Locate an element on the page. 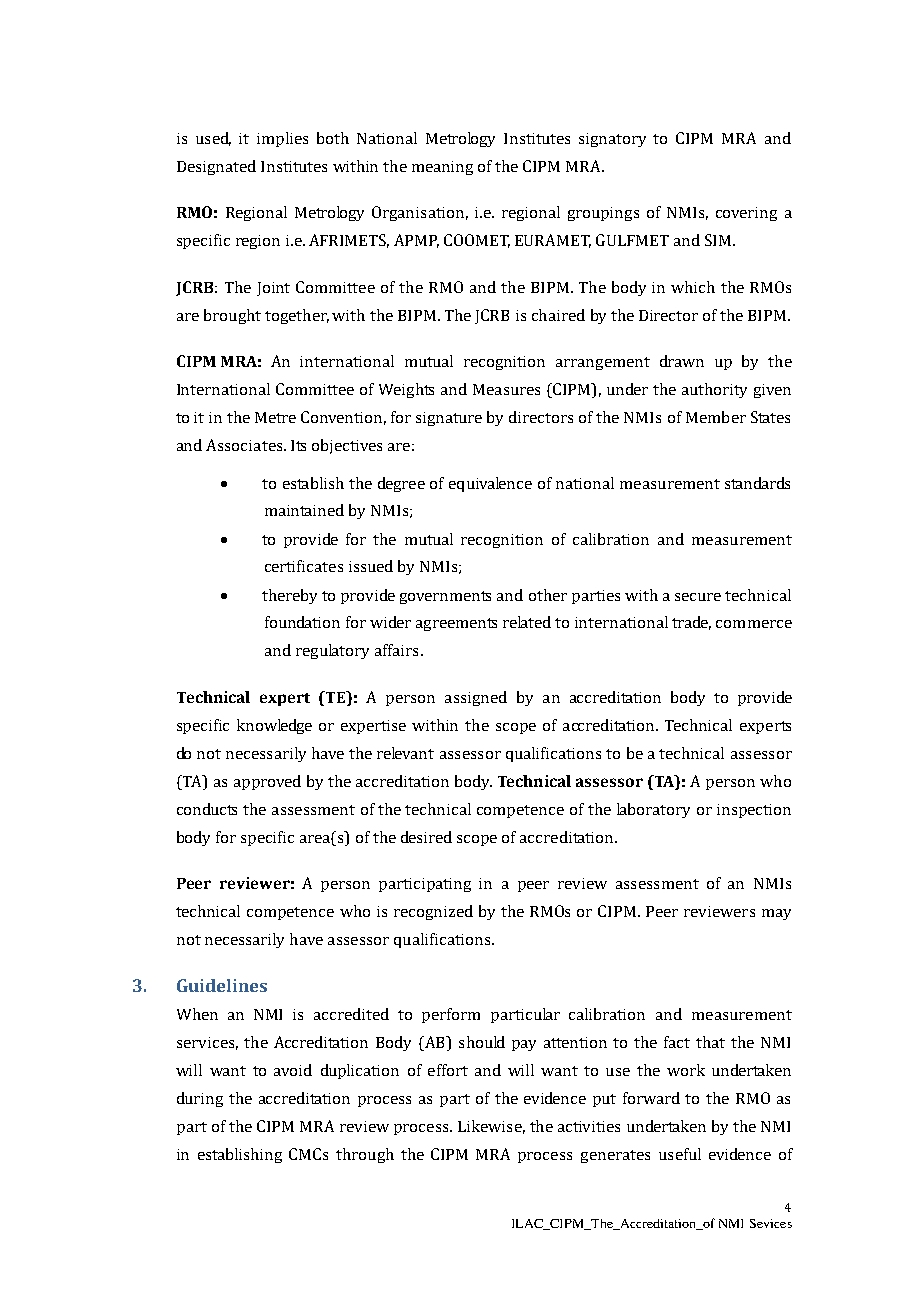 This page has width=924, height=1308. covering is located at coordinates (746, 214).
